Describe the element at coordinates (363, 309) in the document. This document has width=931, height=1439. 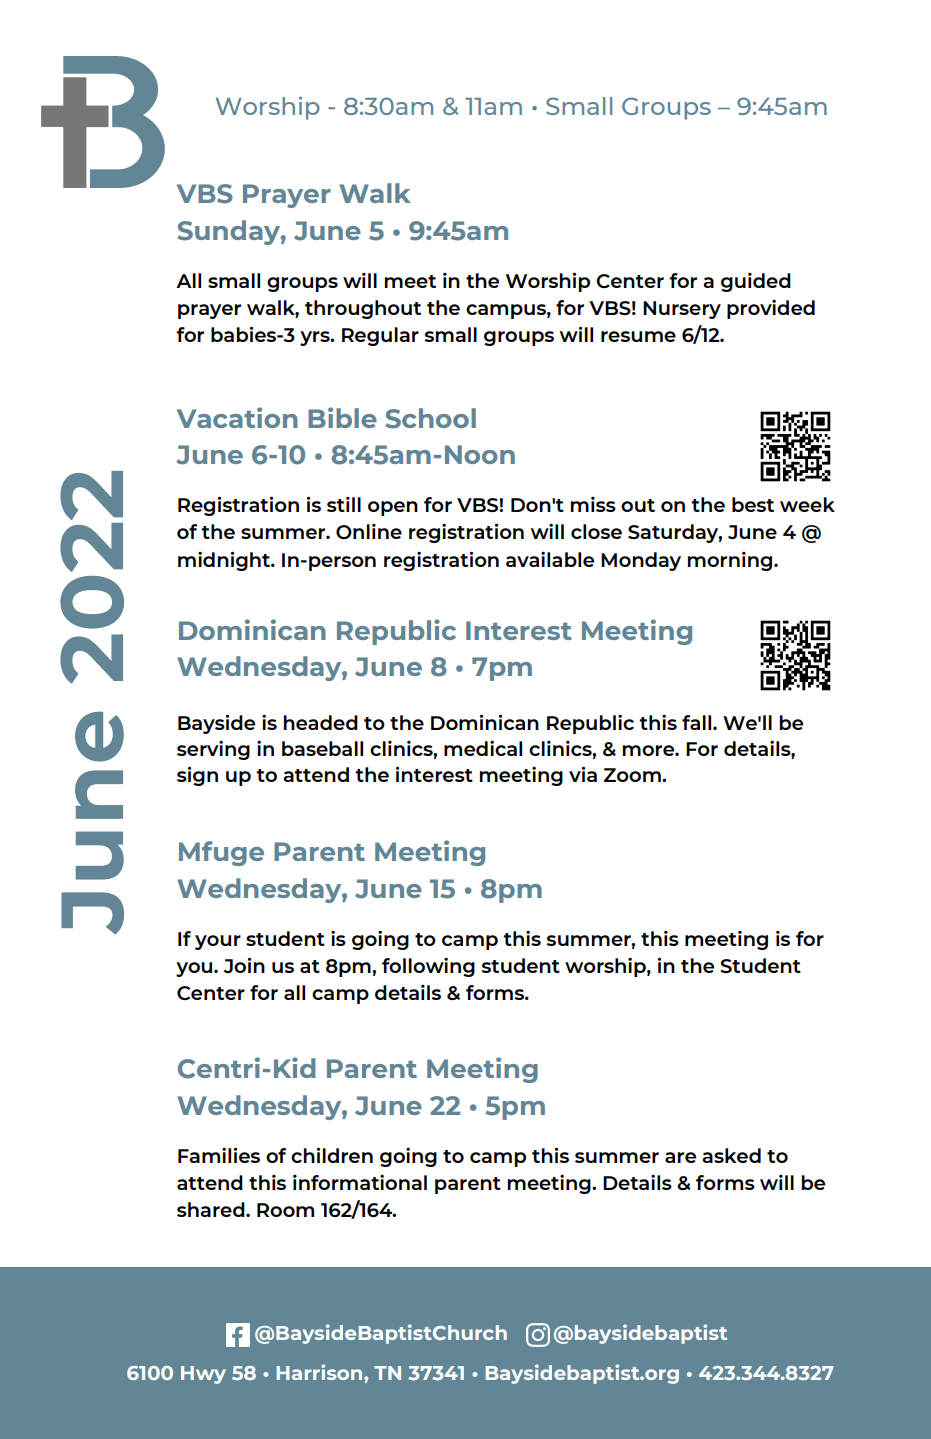
I see `throughout` at that location.
